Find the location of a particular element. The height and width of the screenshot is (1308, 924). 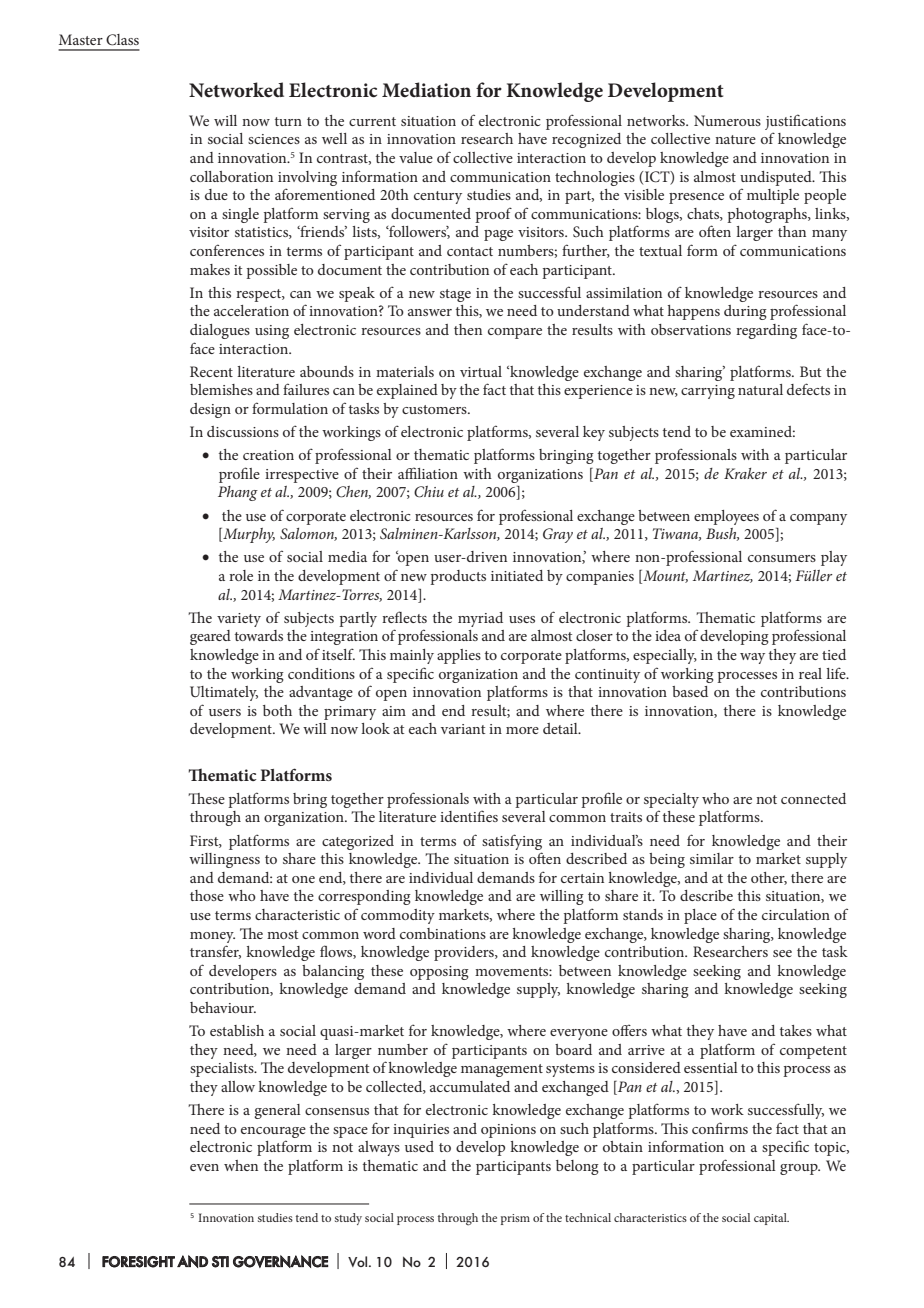

current is located at coordinates (372, 121).
